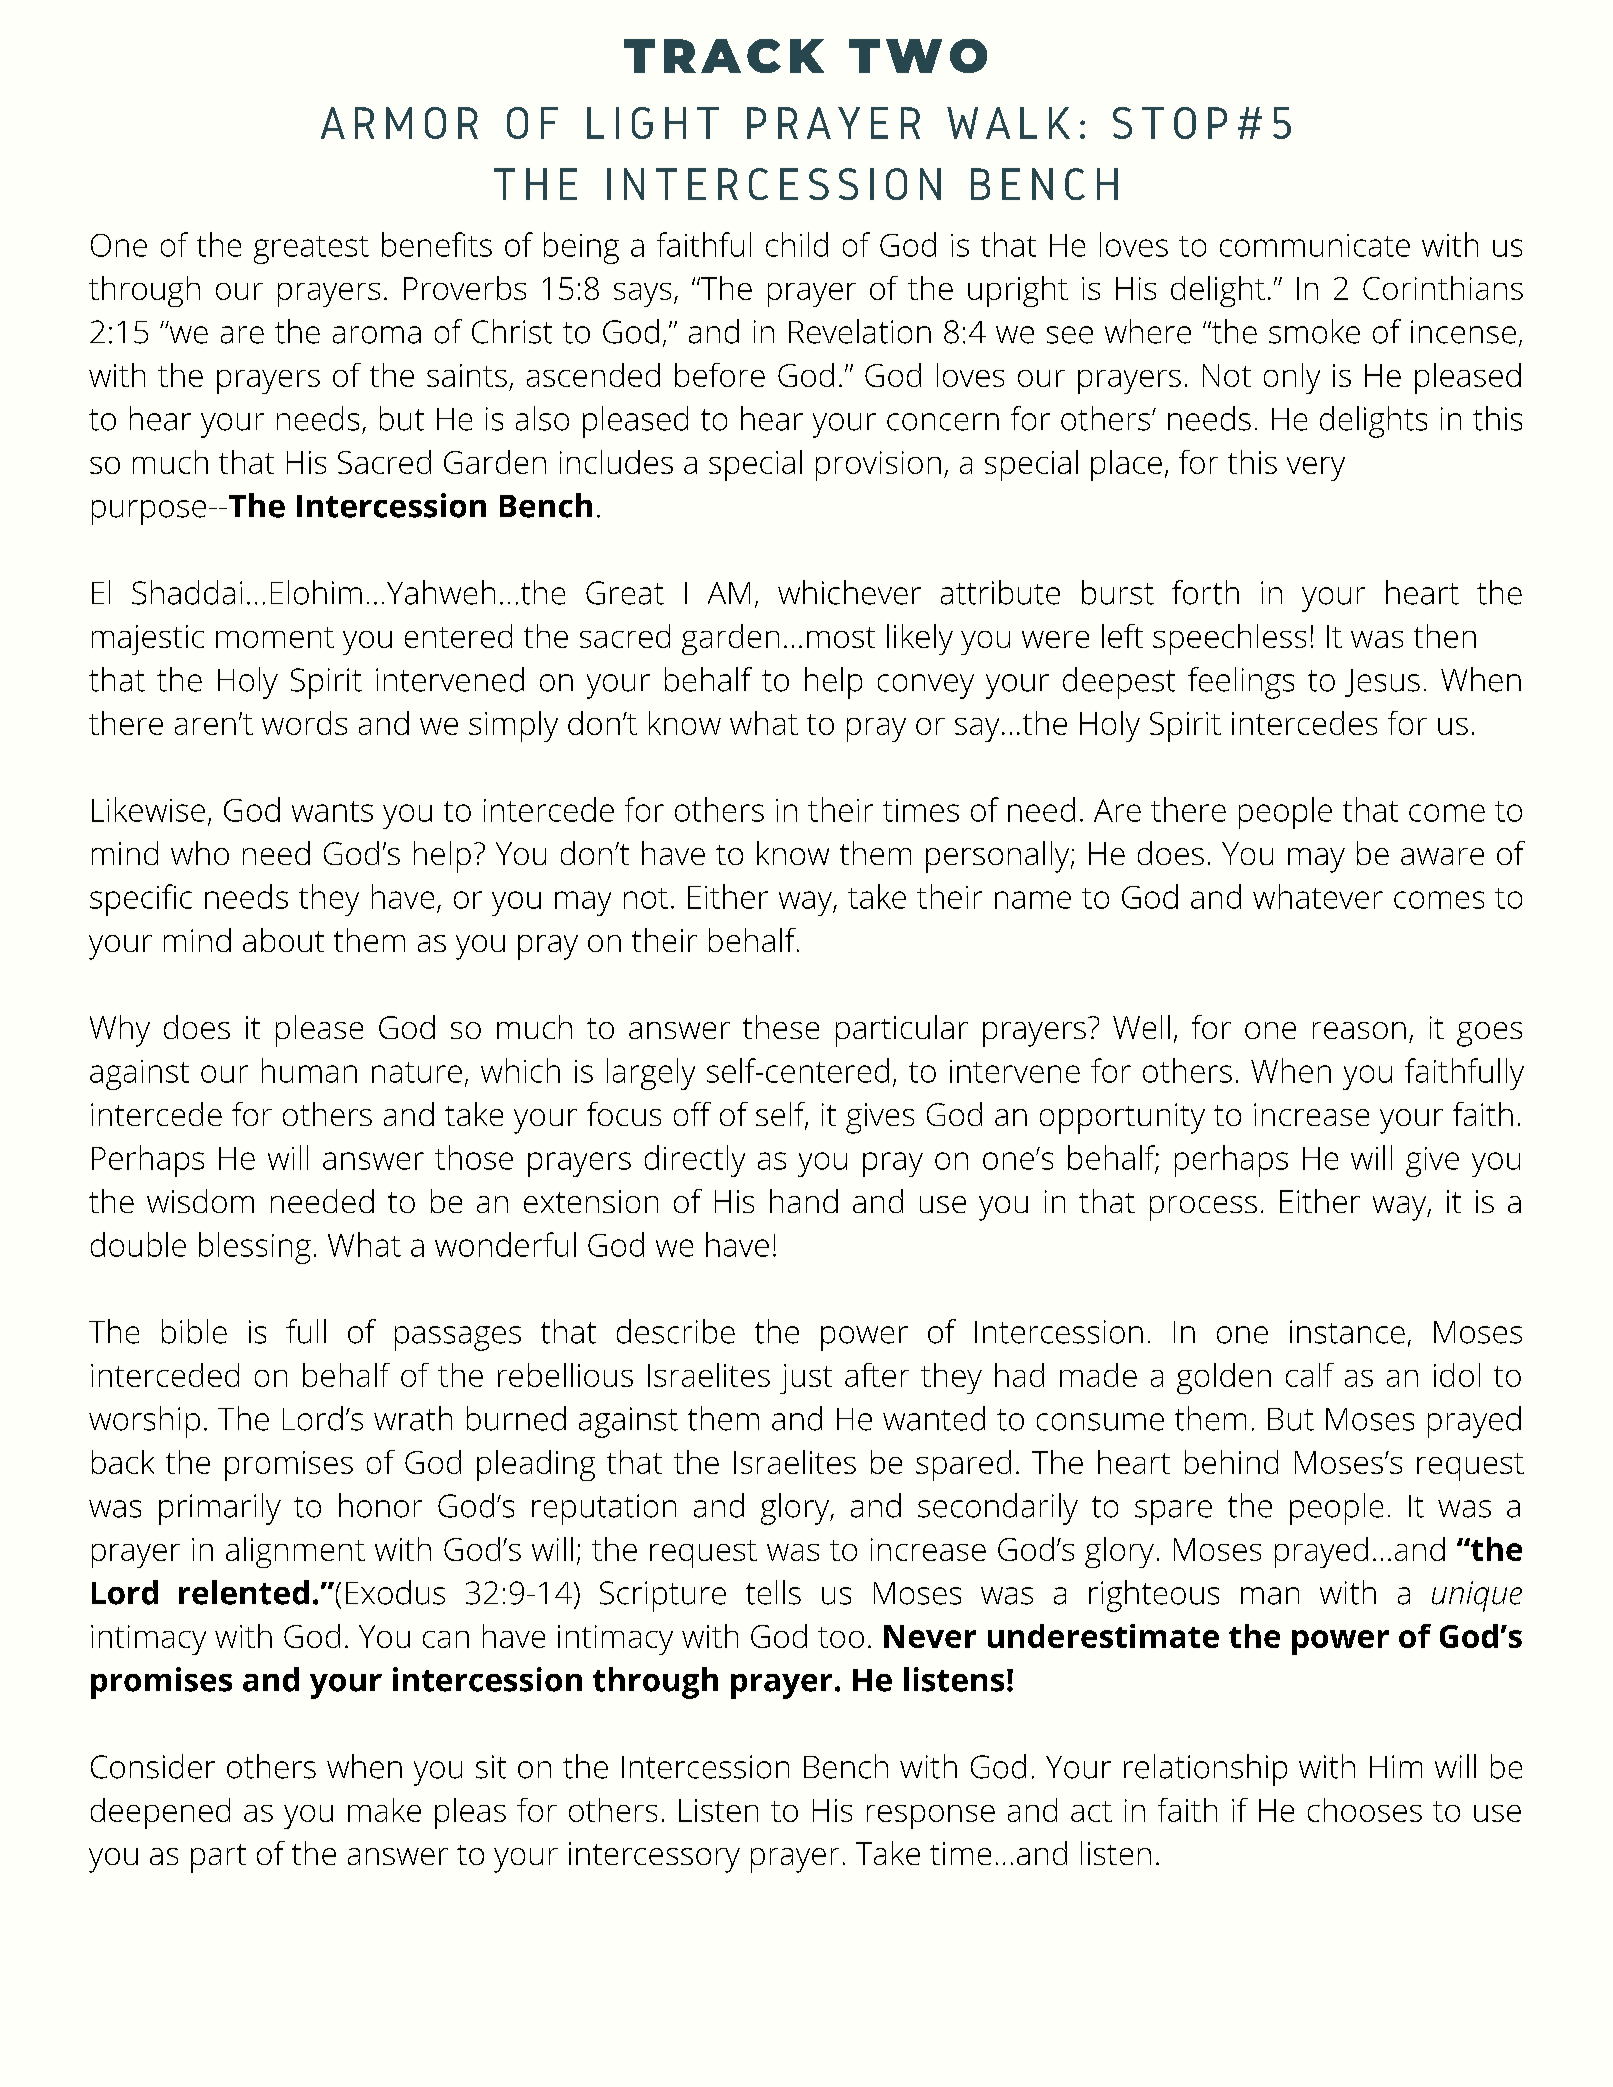 This image has width=1613, height=2087. Describe the element at coordinates (724, 56) in the image. I see `TRACK` at that location.
